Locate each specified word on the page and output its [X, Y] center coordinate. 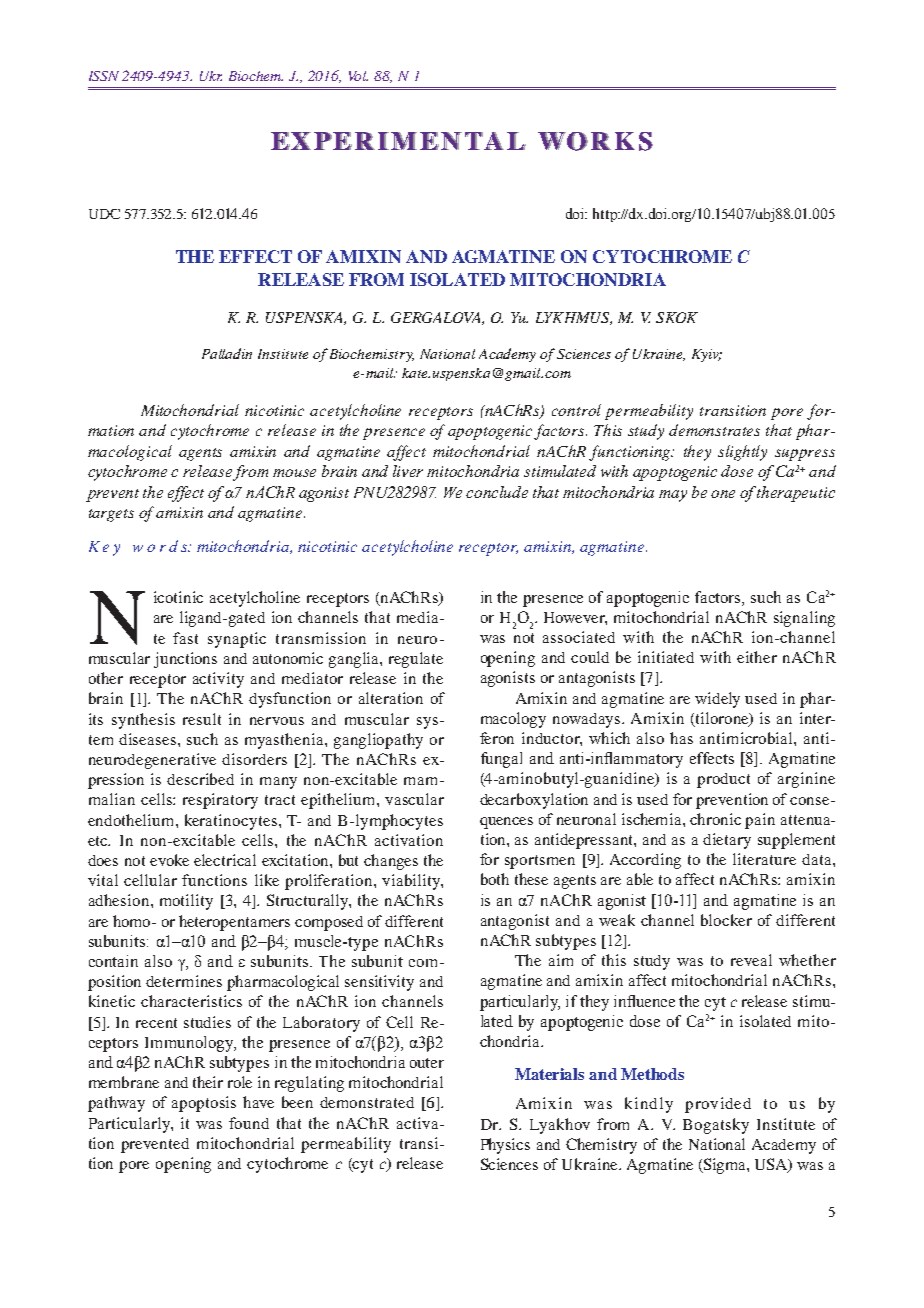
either [757, 657]
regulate [416, 660]
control [576, 410]
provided [718, 1105]
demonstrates [714, 430]
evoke [169, 860]
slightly [742, 453]
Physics [505, 1146]
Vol [358, 76]
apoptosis [204, 1104]
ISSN [104, 76]
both [495, 879]
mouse [294, 473]
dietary [727, 841]
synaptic [237, 640]
